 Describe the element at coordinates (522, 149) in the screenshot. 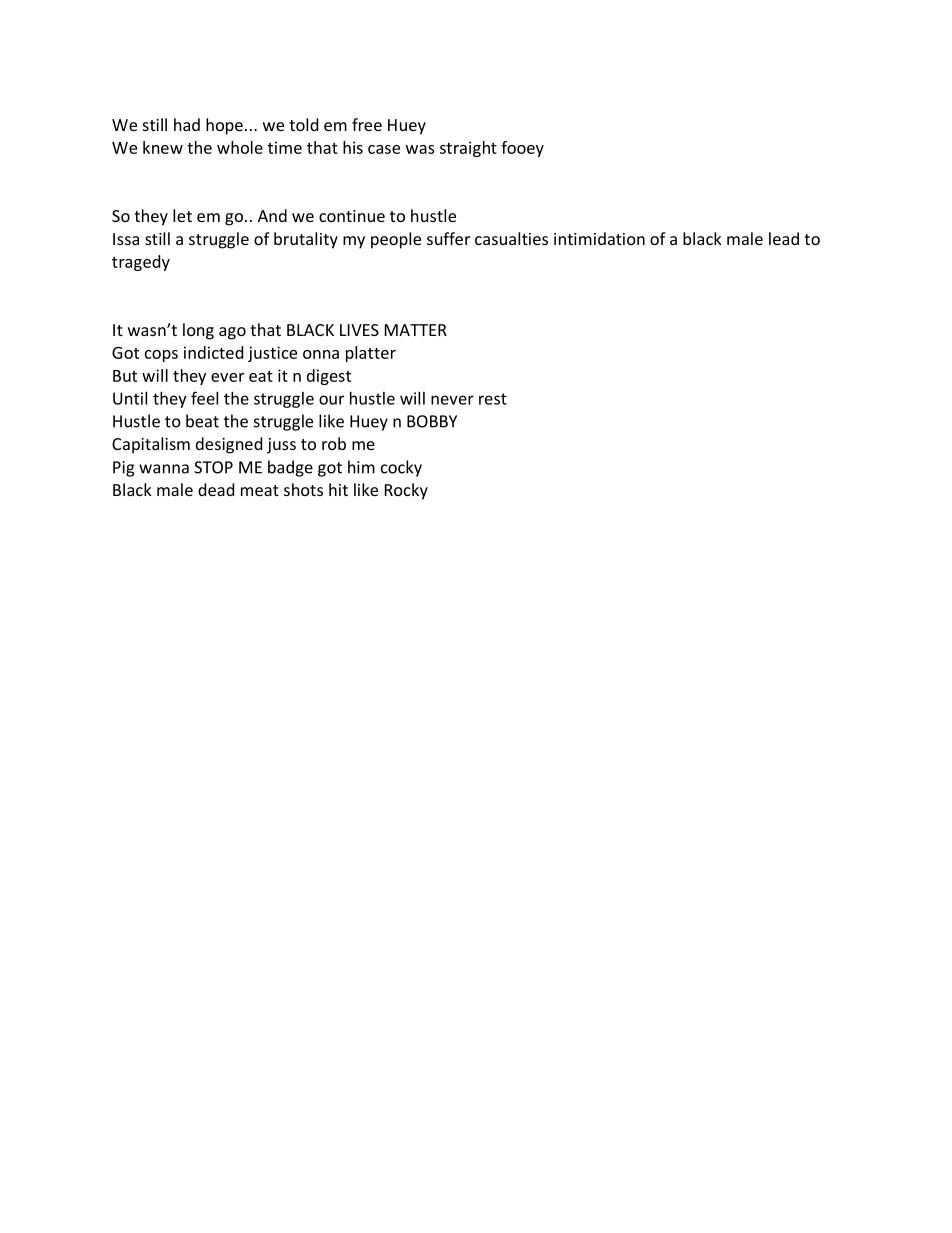

I see `fooey` at that location.
